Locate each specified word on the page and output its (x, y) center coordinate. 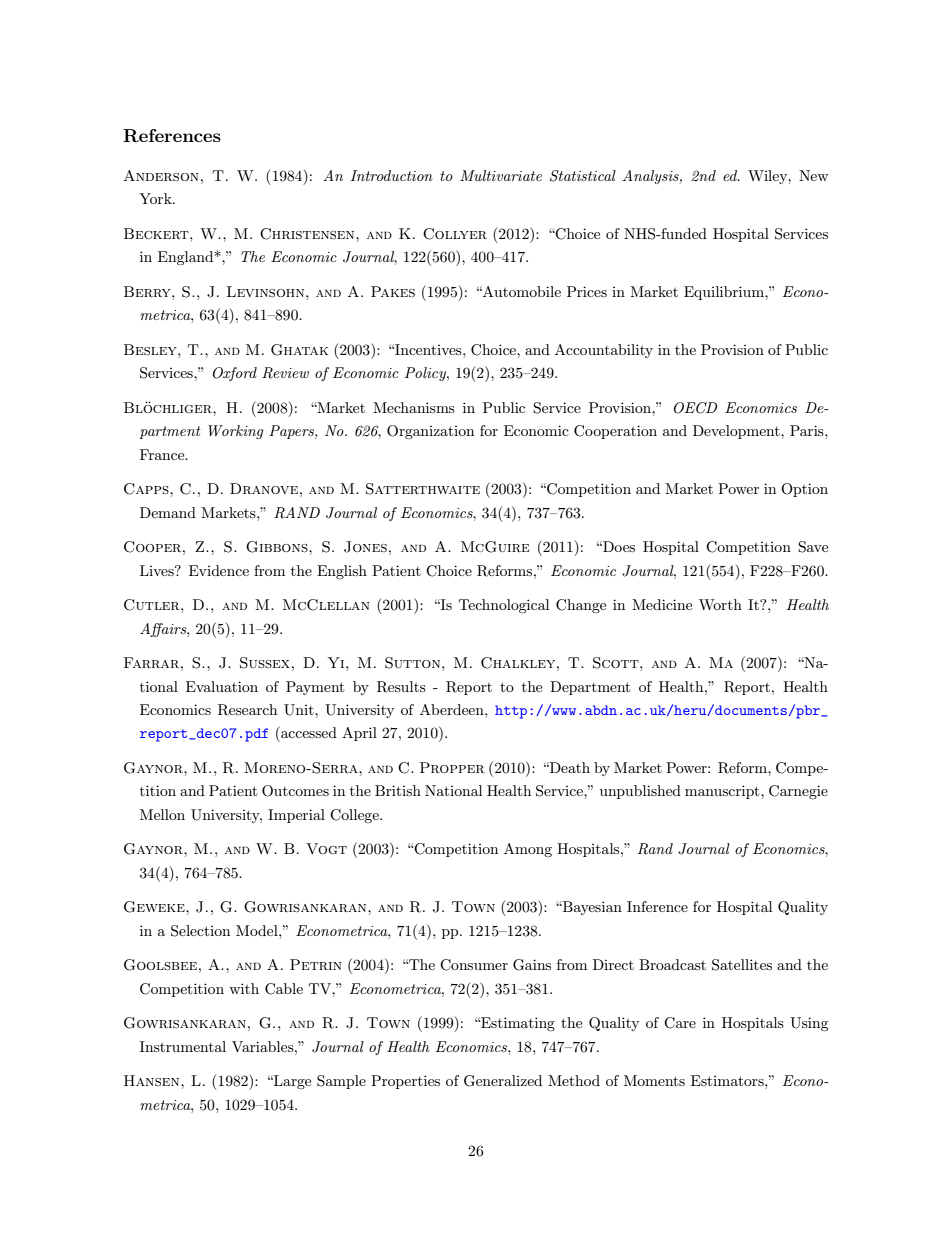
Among (528, 850)
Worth (720, 604)
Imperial (296, 816)
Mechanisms (414, 407)
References (172, 136)
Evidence (219, 570)
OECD (695, 408)
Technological (504, 606)
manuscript (723, 792)
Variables (264, 1046)
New (813, 175)
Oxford (235, 374)
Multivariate (501, 175)
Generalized (503, 1081)
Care (680, 1023)
